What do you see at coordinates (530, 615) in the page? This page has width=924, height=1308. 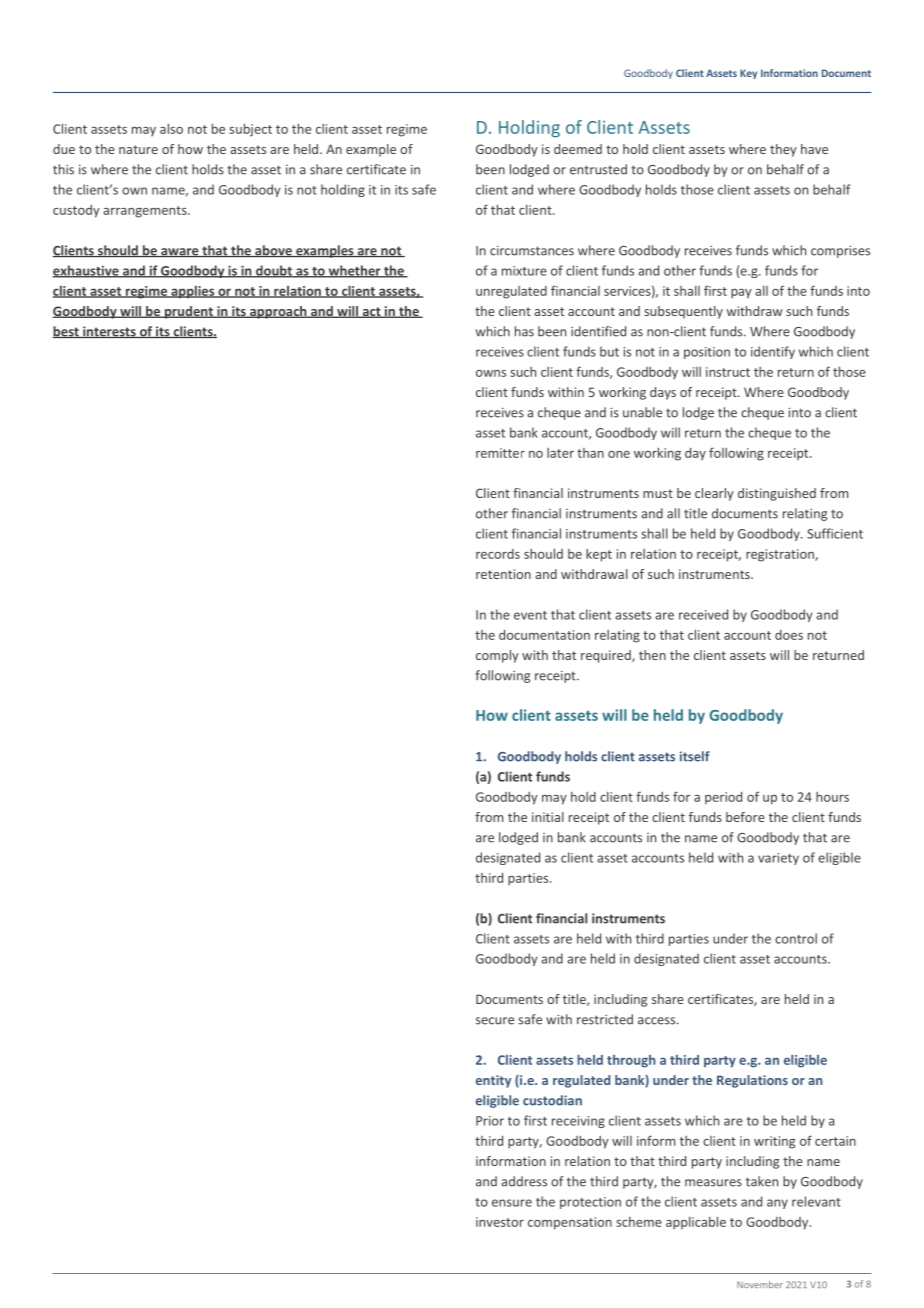 I see `event` at bounding box center [530, 615].
